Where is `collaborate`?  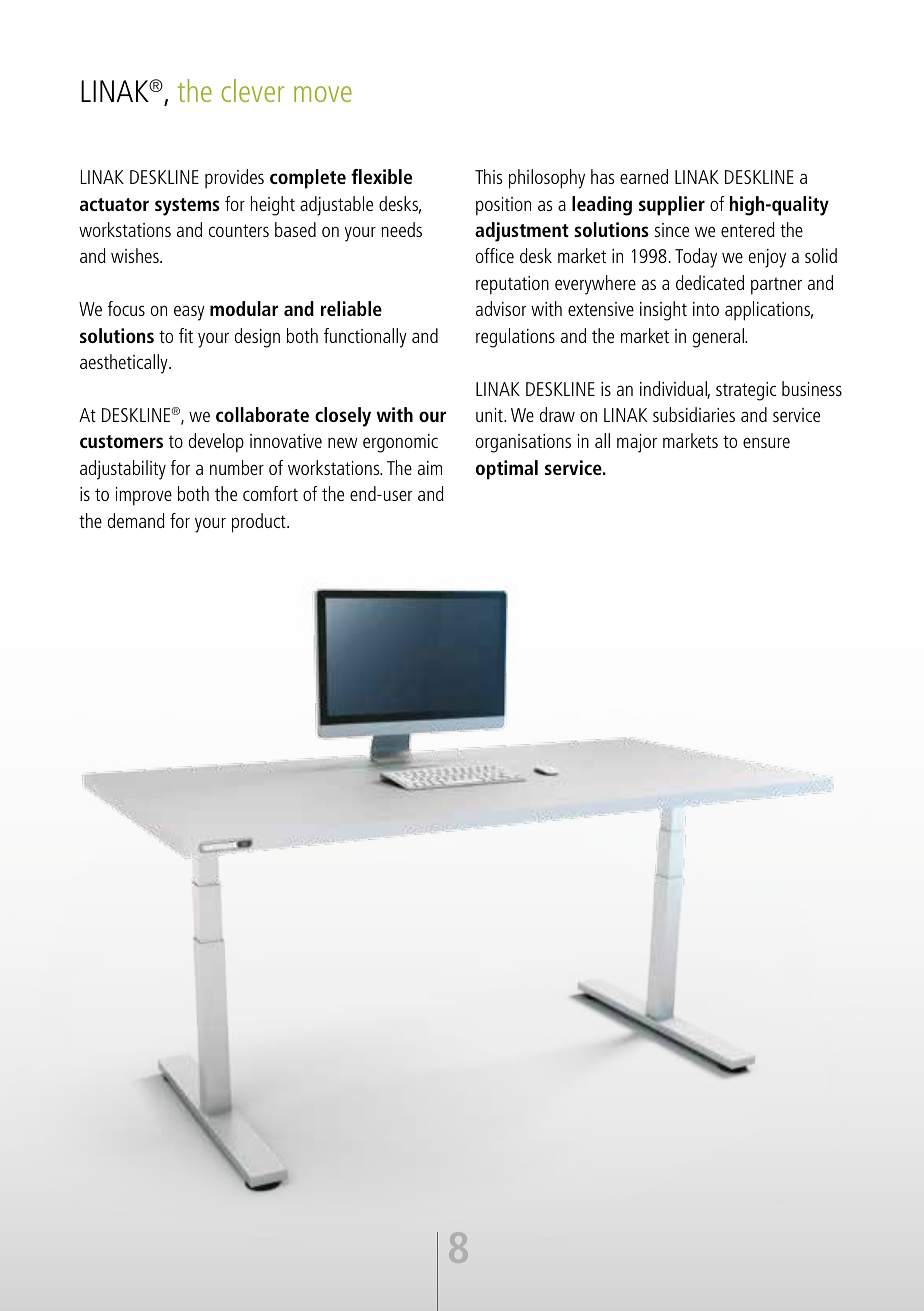 collaborate is located at coordinates (262, 414).
